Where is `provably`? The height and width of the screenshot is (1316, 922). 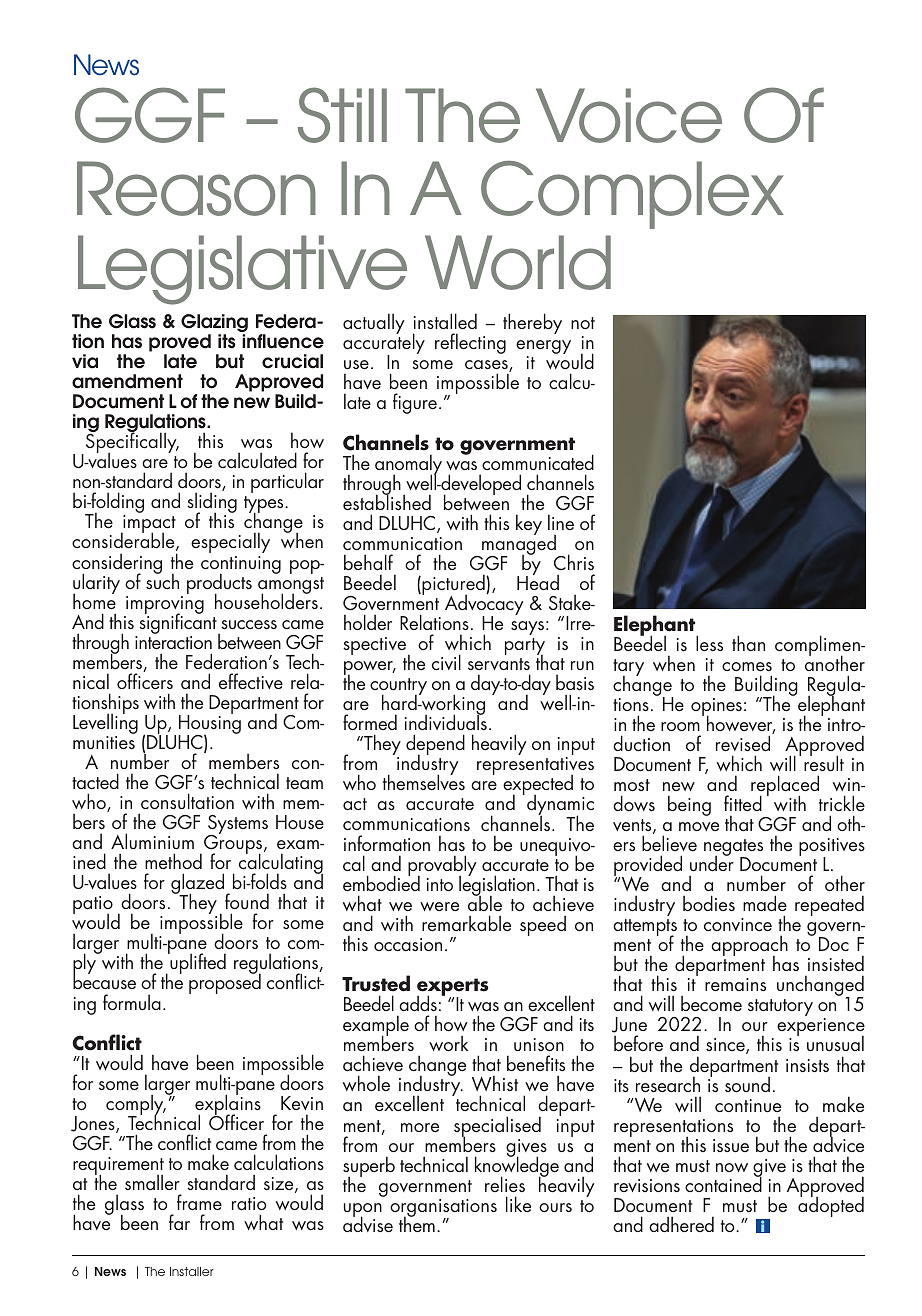
provably is located at coordinates (442, 867).
